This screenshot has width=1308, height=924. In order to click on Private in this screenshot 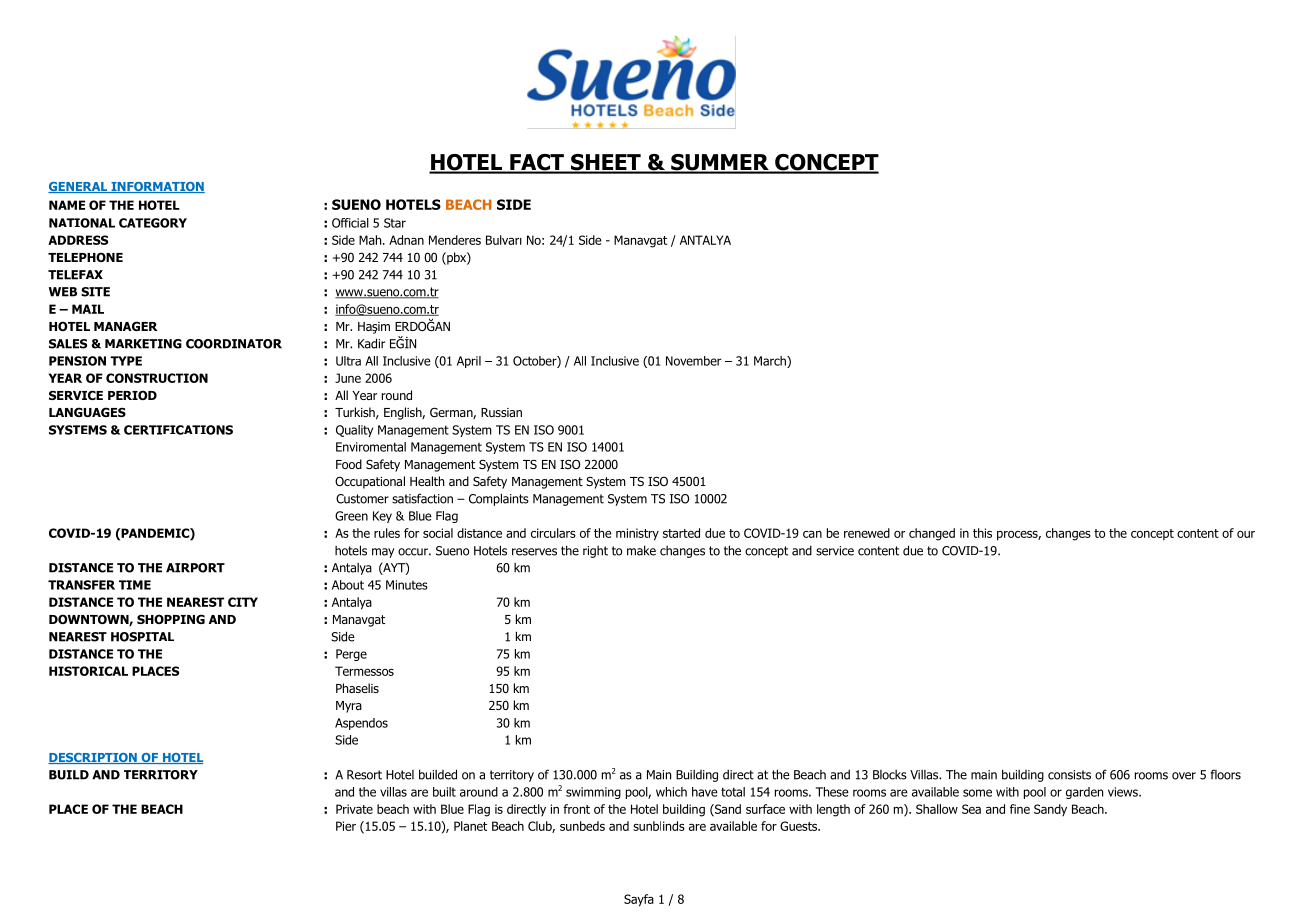, I will do `click(354, 809)`.
